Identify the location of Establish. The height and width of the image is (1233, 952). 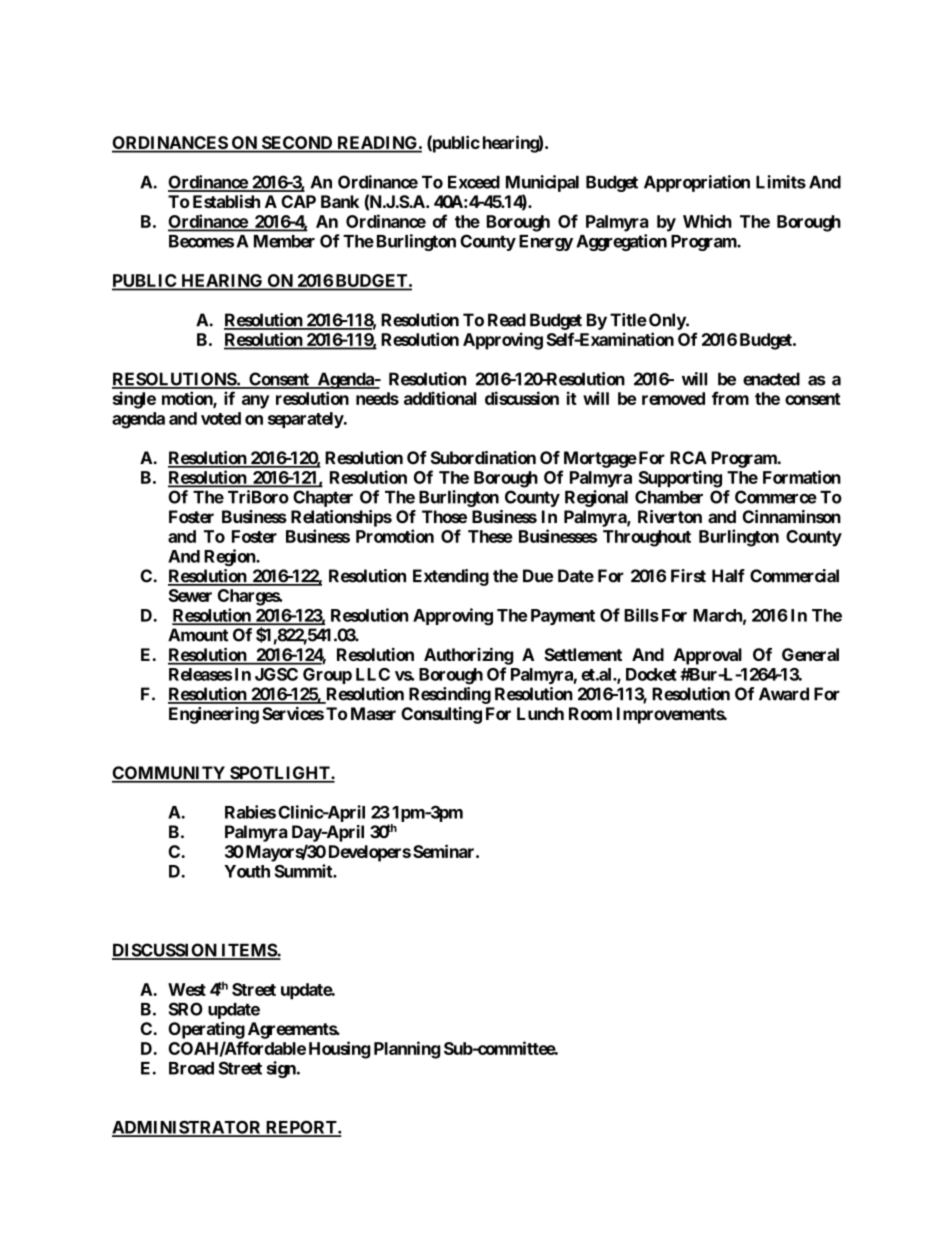
(226, 201).
